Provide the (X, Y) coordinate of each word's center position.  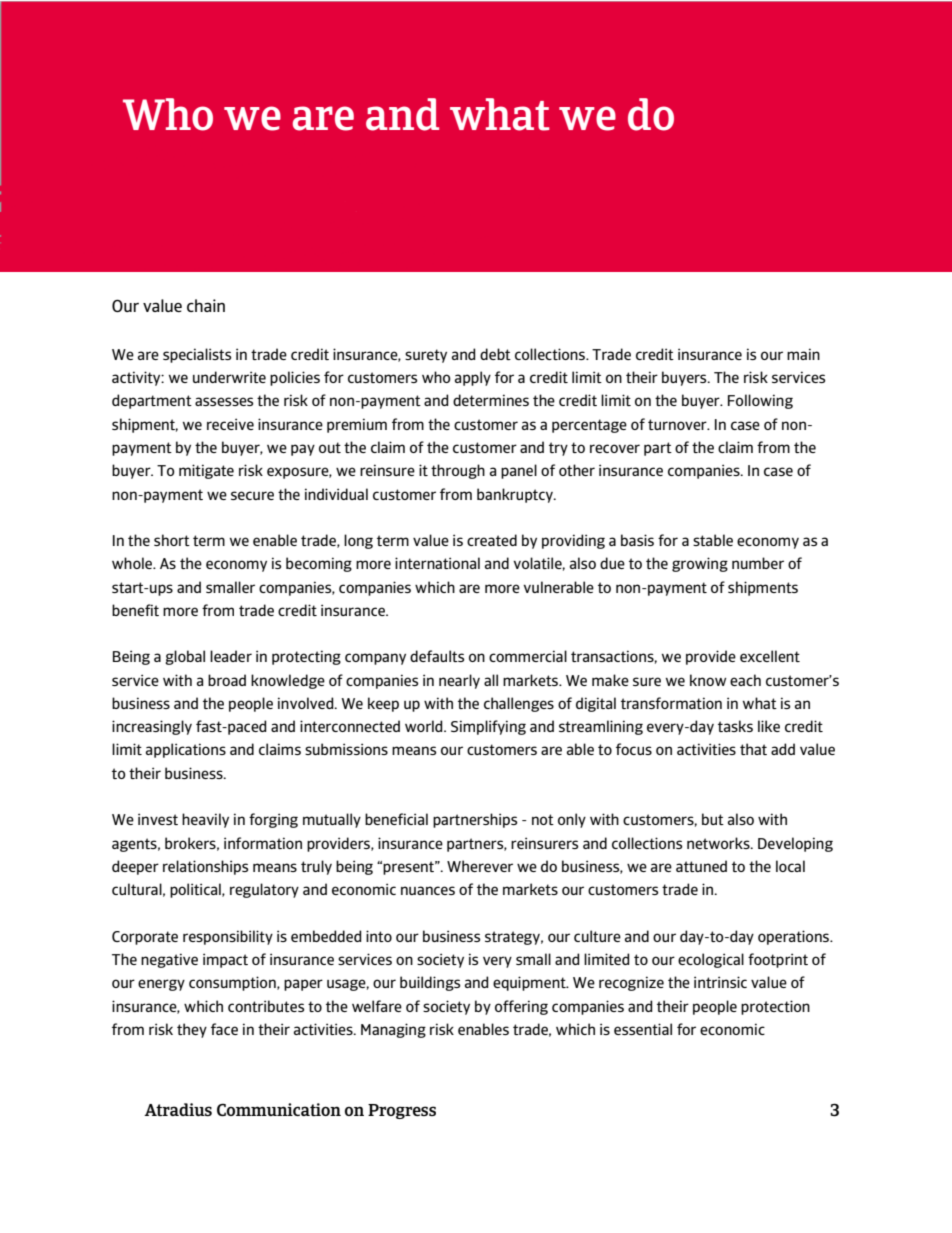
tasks (735, 726)
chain (206, 305)
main (803, 354)
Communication (279, 1109)
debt (495, 354)
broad (227, 680)
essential (643, 1029)
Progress (402, 1111)
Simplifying (488, 727)
